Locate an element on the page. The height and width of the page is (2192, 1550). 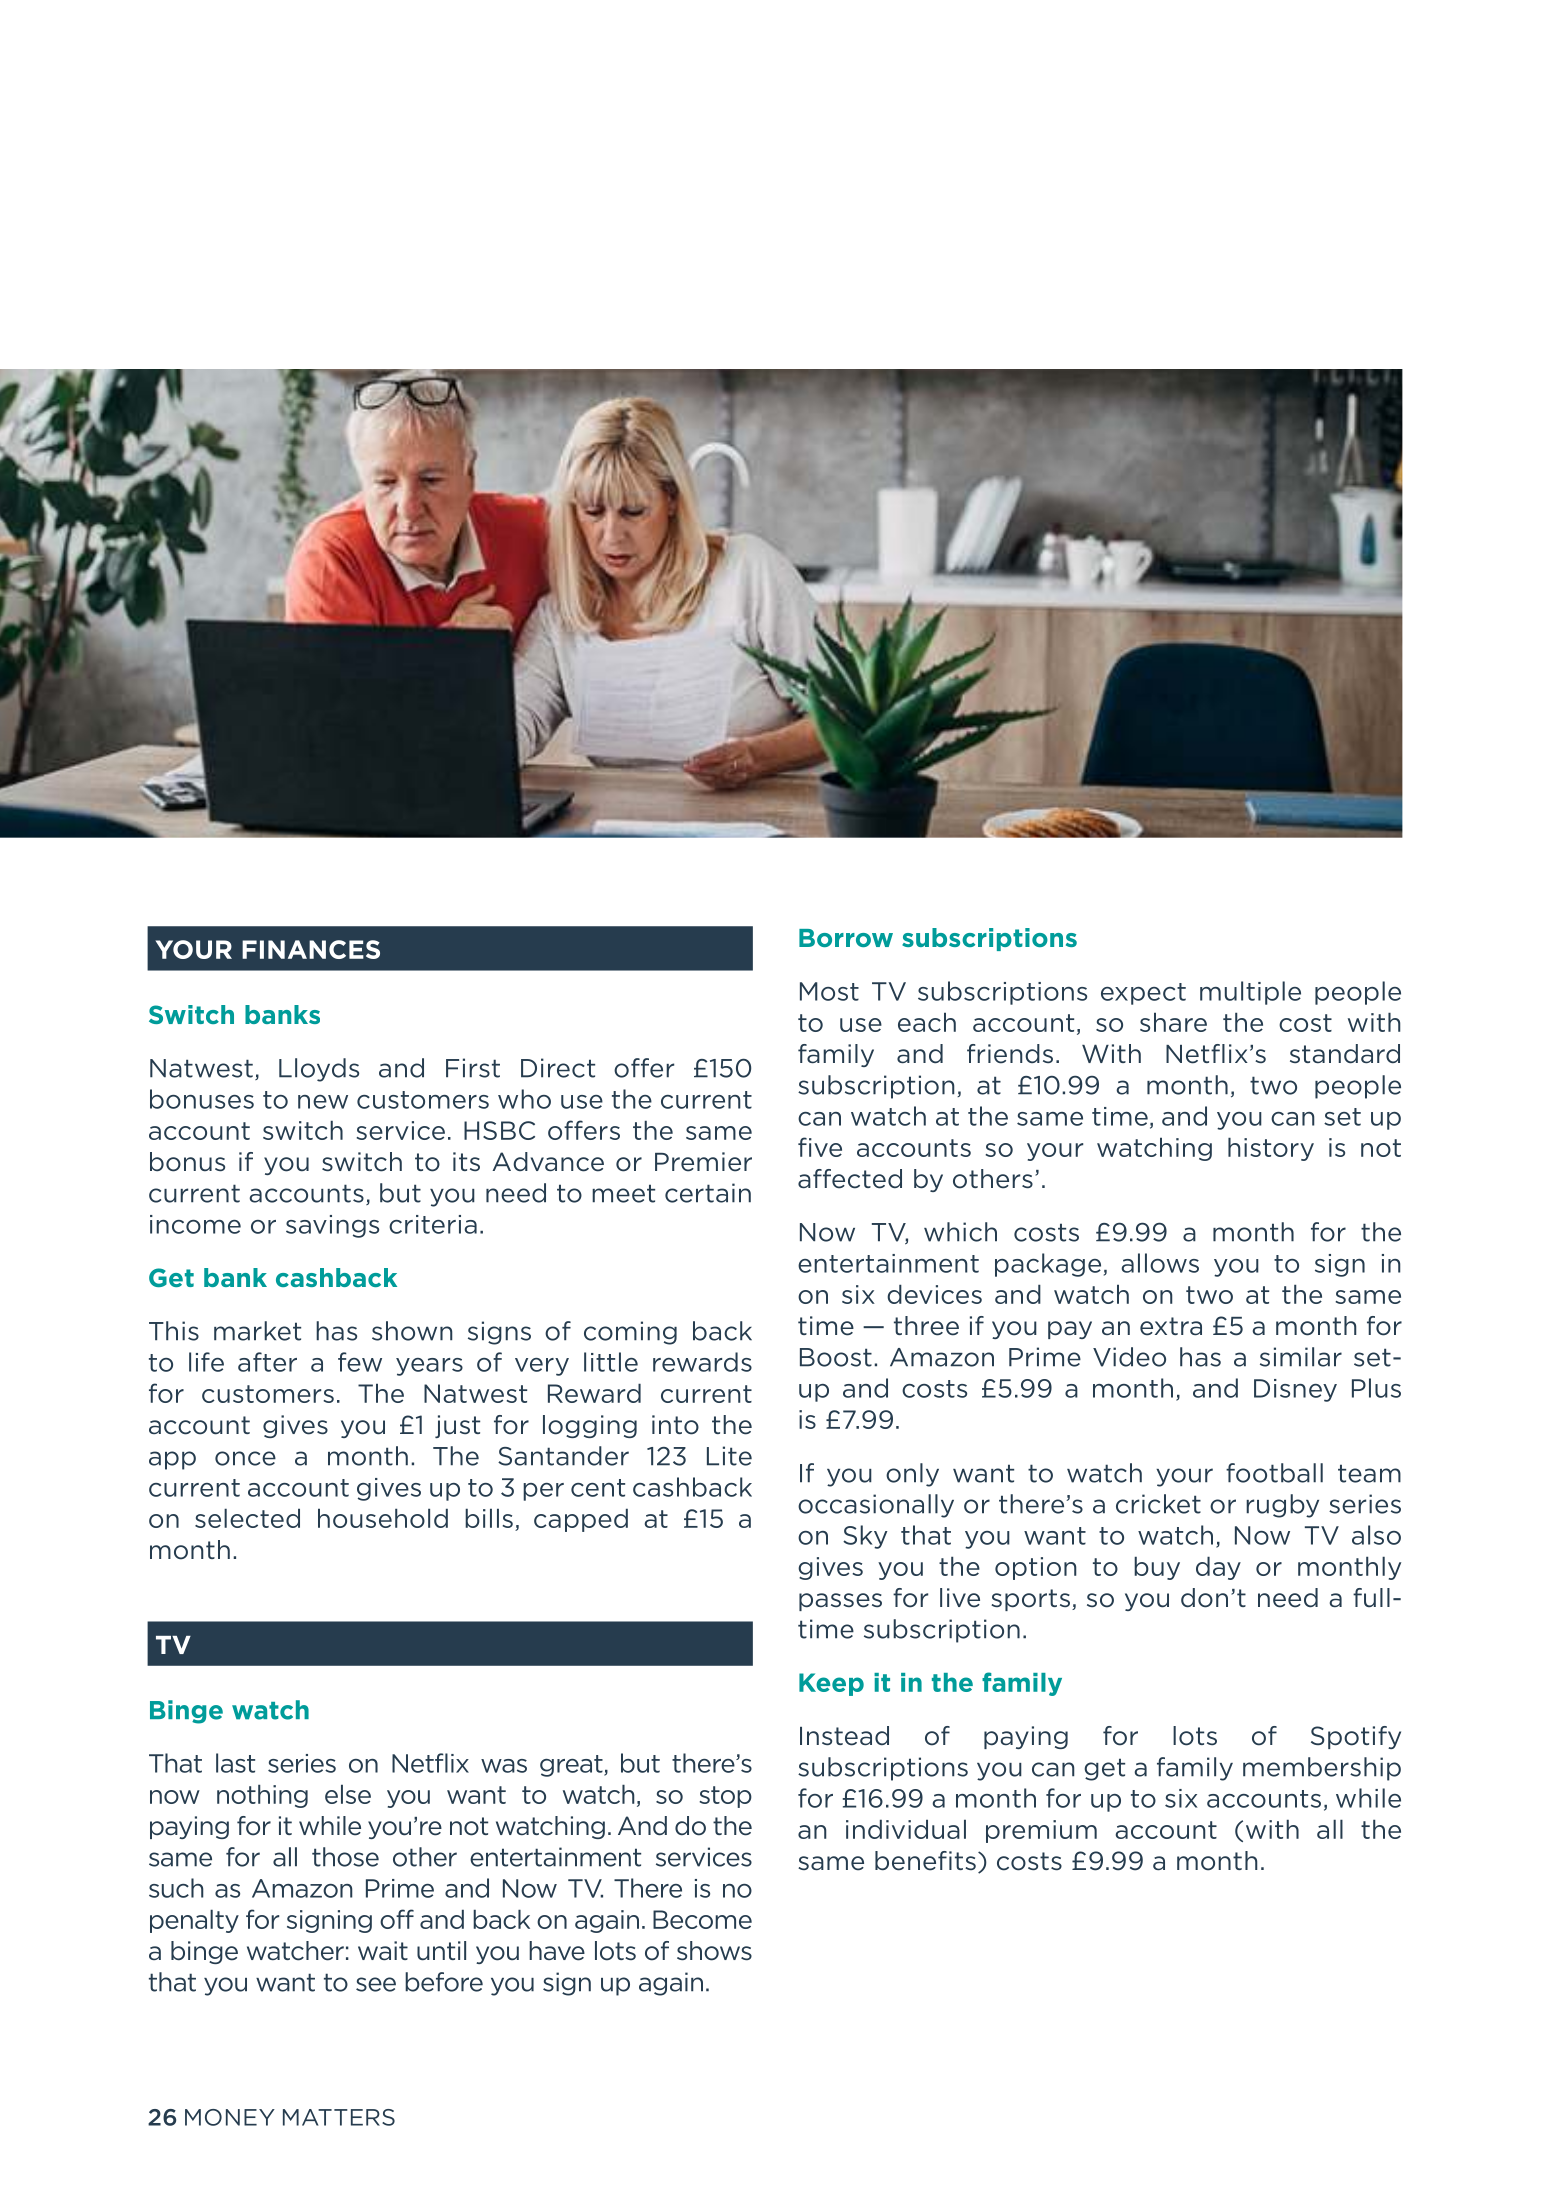
multiple is located at coordinates (1250, 993).
